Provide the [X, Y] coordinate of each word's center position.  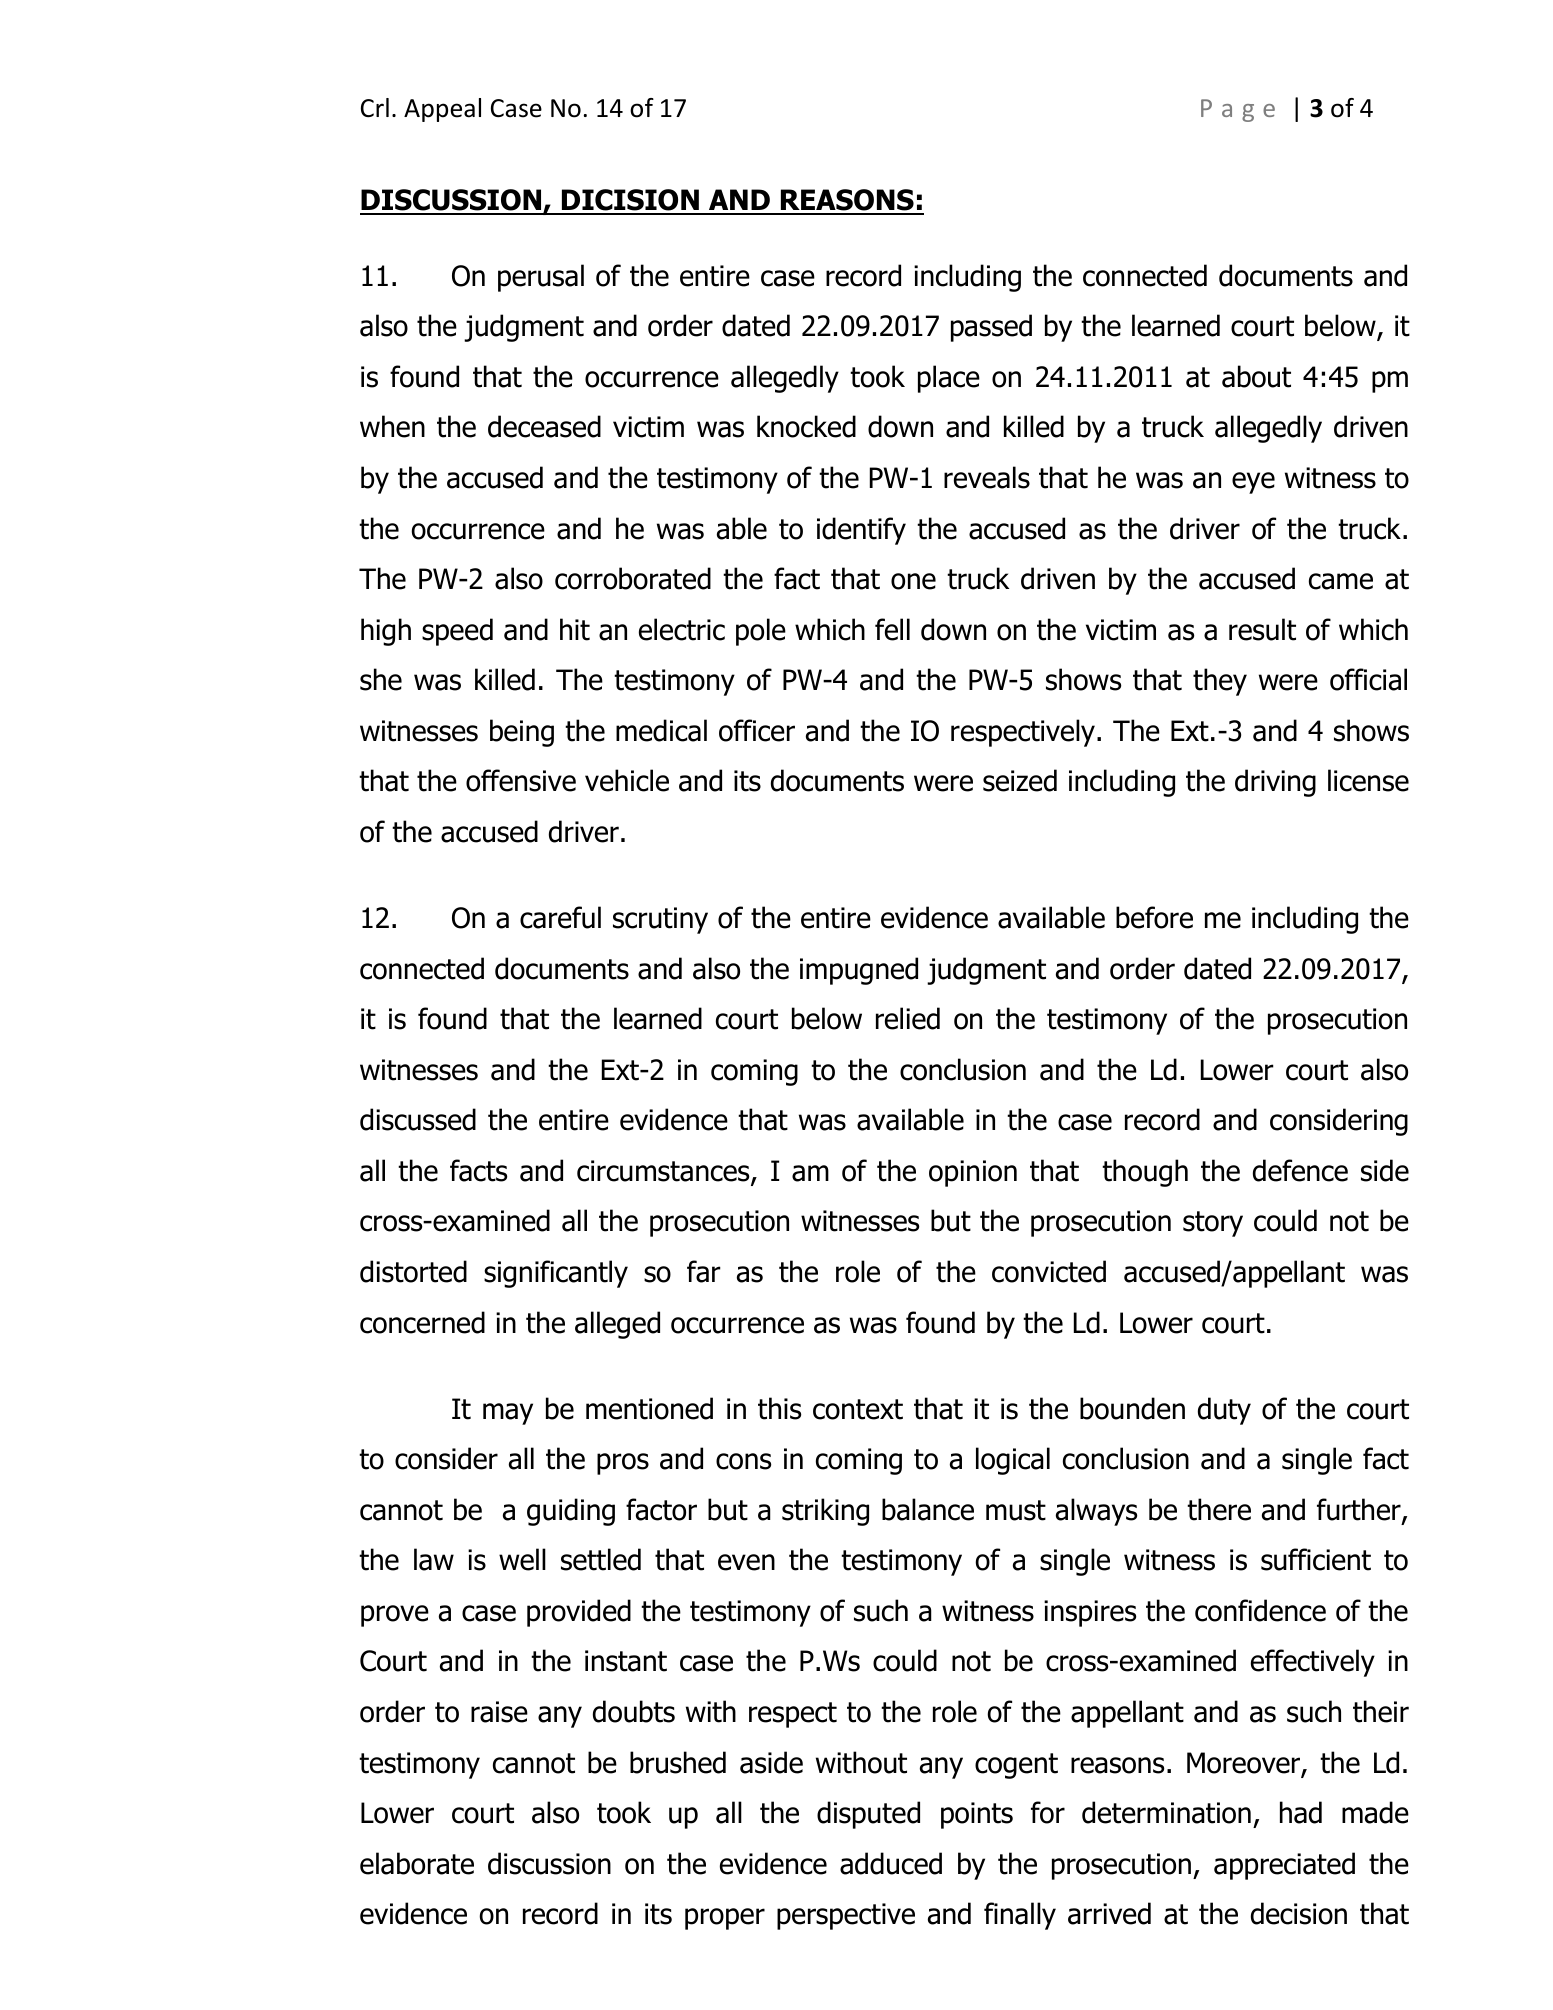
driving [1275, 783]
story [1213, 1224]
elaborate [417, 1863]
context [858, 1409]
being [522, 733]
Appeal [442, 110]
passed [991, 328]
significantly [556, 1274]
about [1256, 376]
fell [892, 629]
